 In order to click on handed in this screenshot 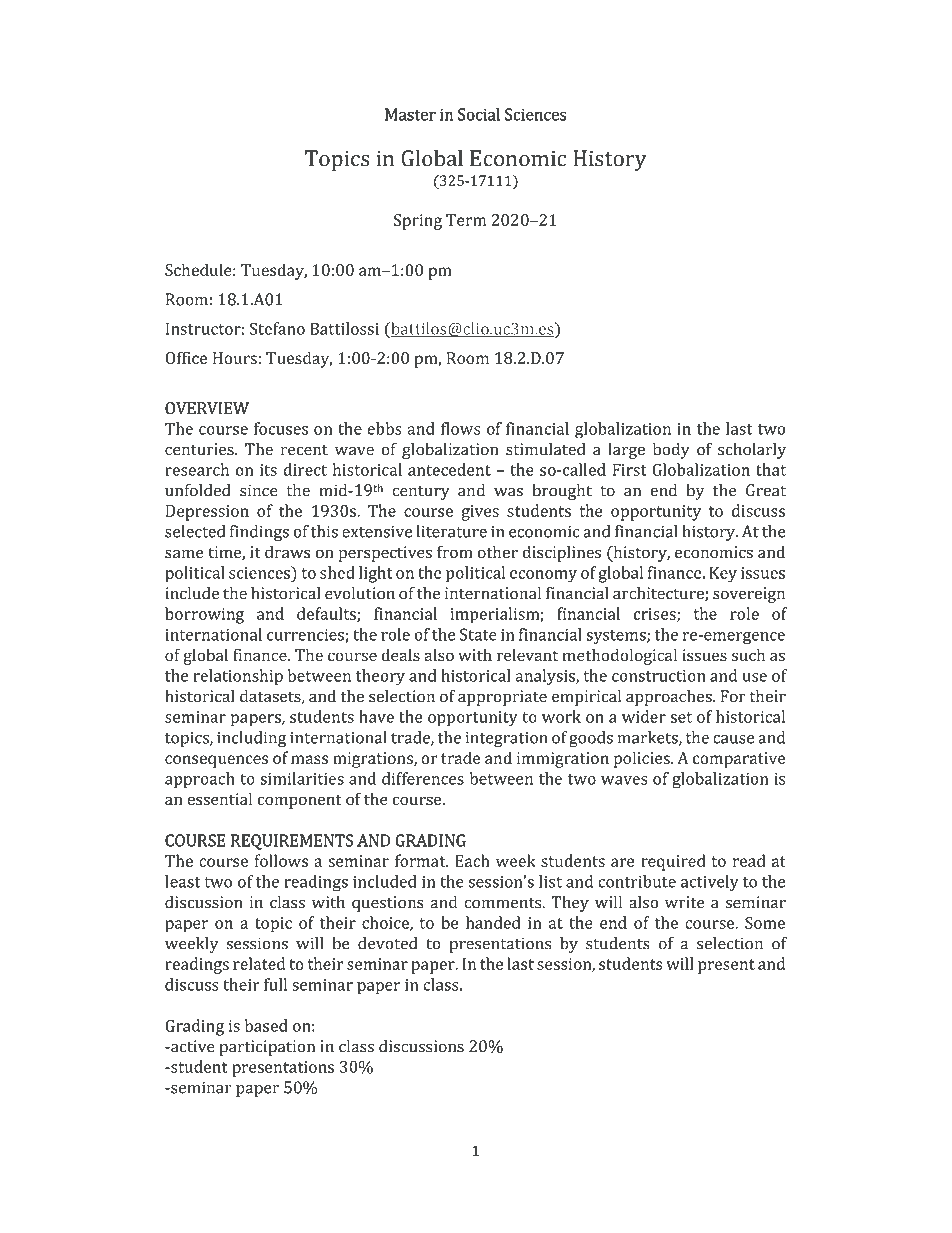, I will do `click(493, 922)`.
